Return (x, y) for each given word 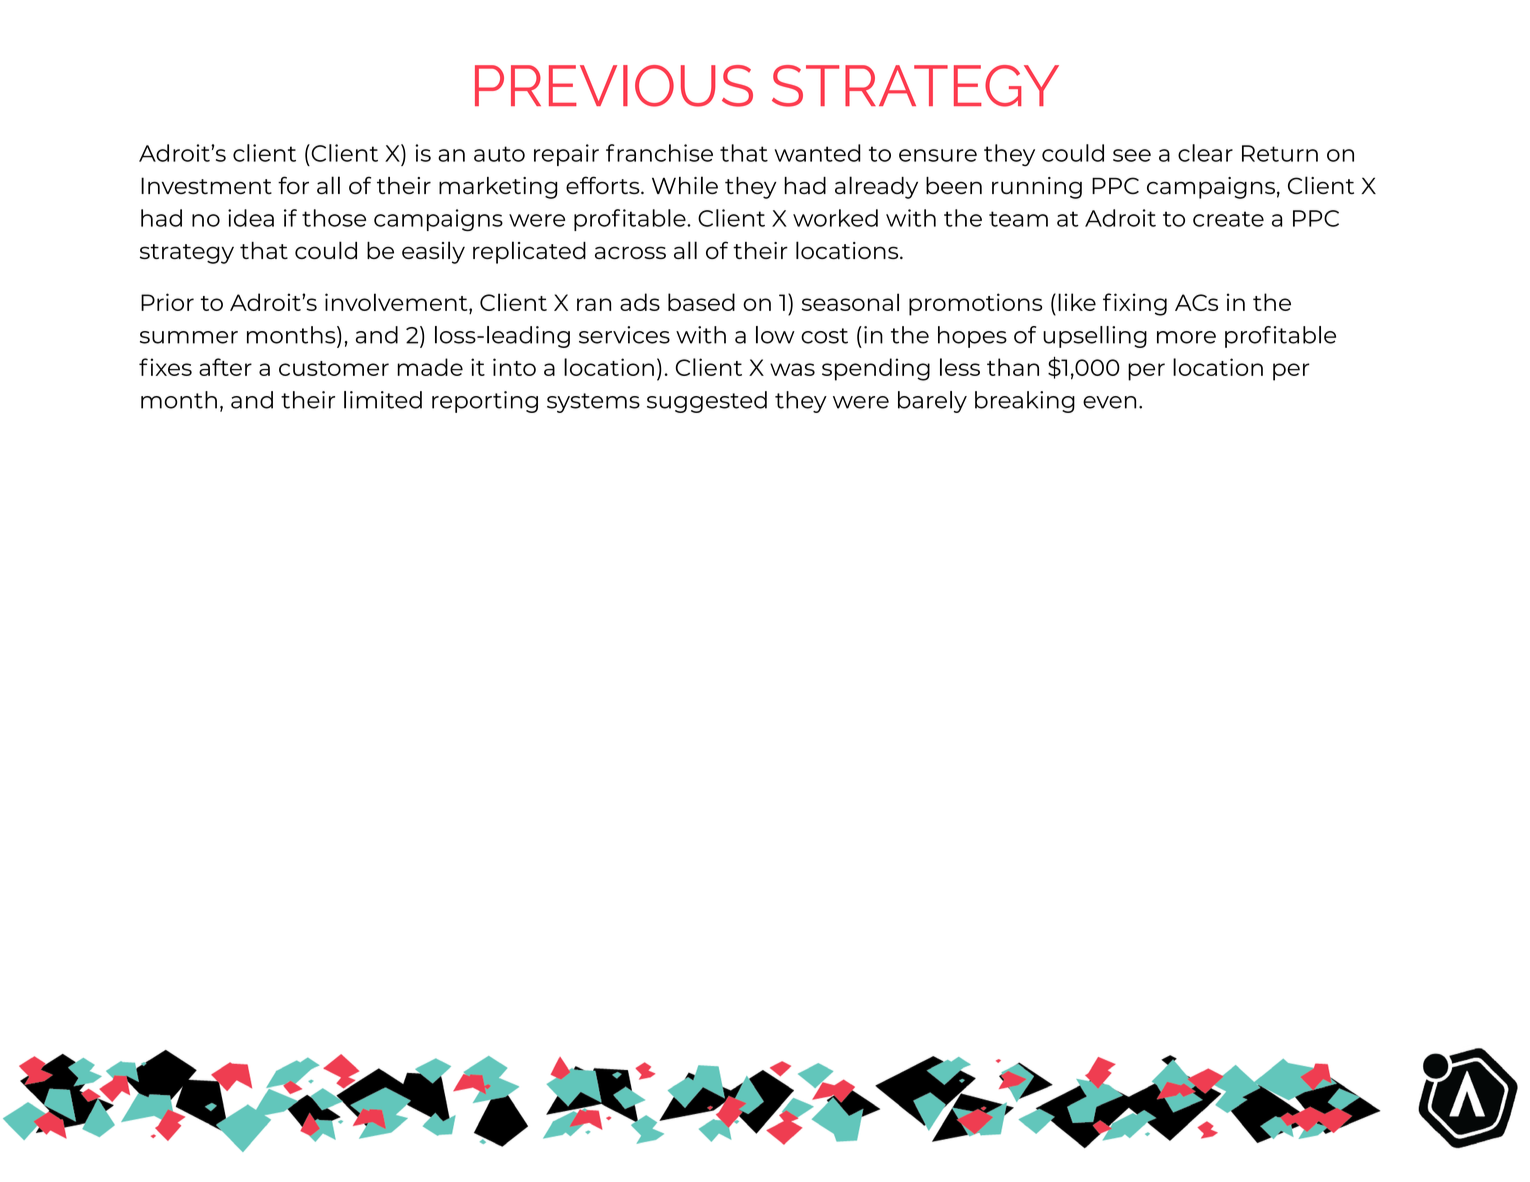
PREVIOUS (614, 86)
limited (383, 400)
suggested (707, 402)
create (1228, 219)
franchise (659, 153)
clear (1205, 153)
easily (433, 252)
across (630, 252)
